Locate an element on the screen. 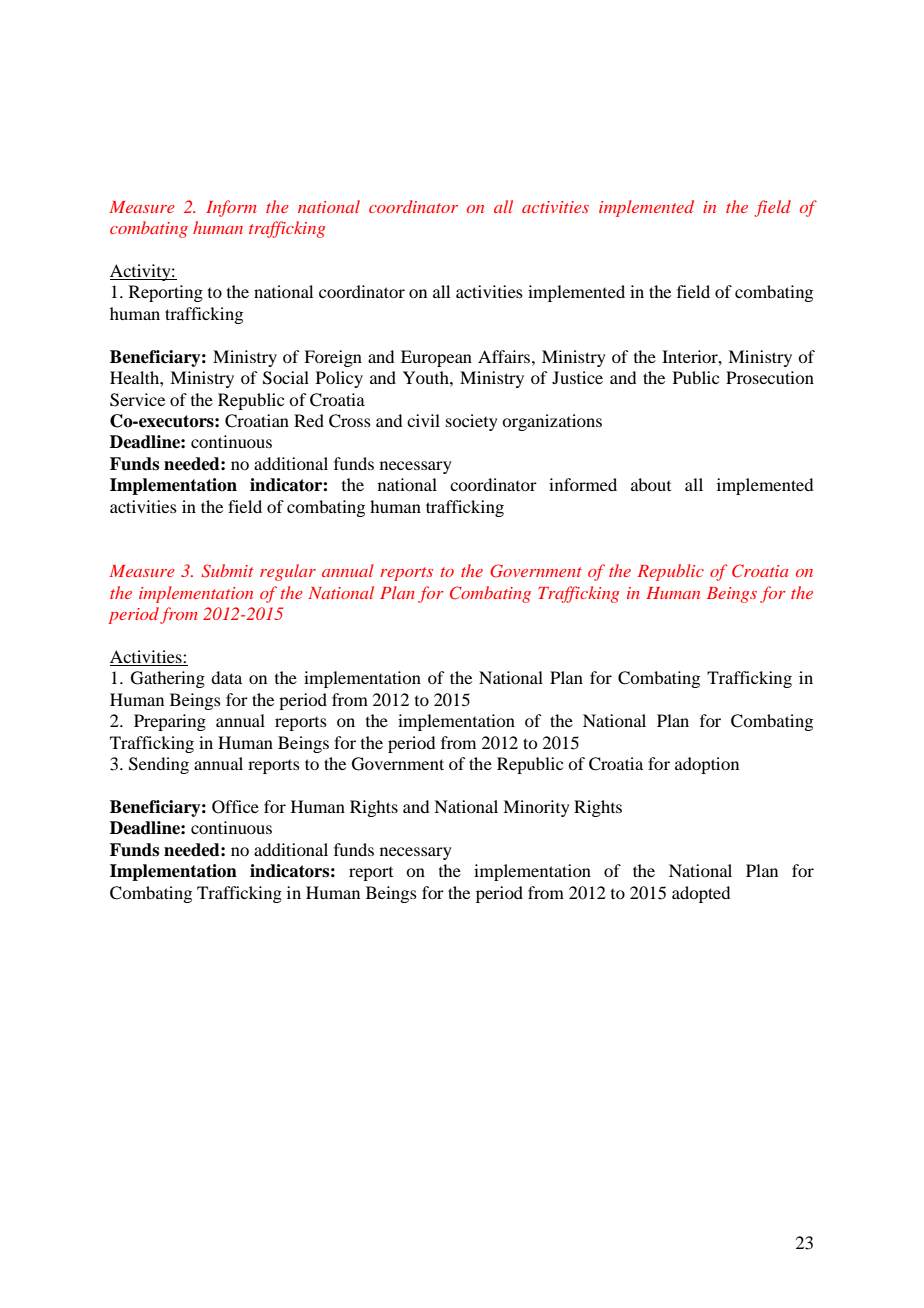 This screenshot has height=1308, width=924. regular is located at coordinates (288, 572).
